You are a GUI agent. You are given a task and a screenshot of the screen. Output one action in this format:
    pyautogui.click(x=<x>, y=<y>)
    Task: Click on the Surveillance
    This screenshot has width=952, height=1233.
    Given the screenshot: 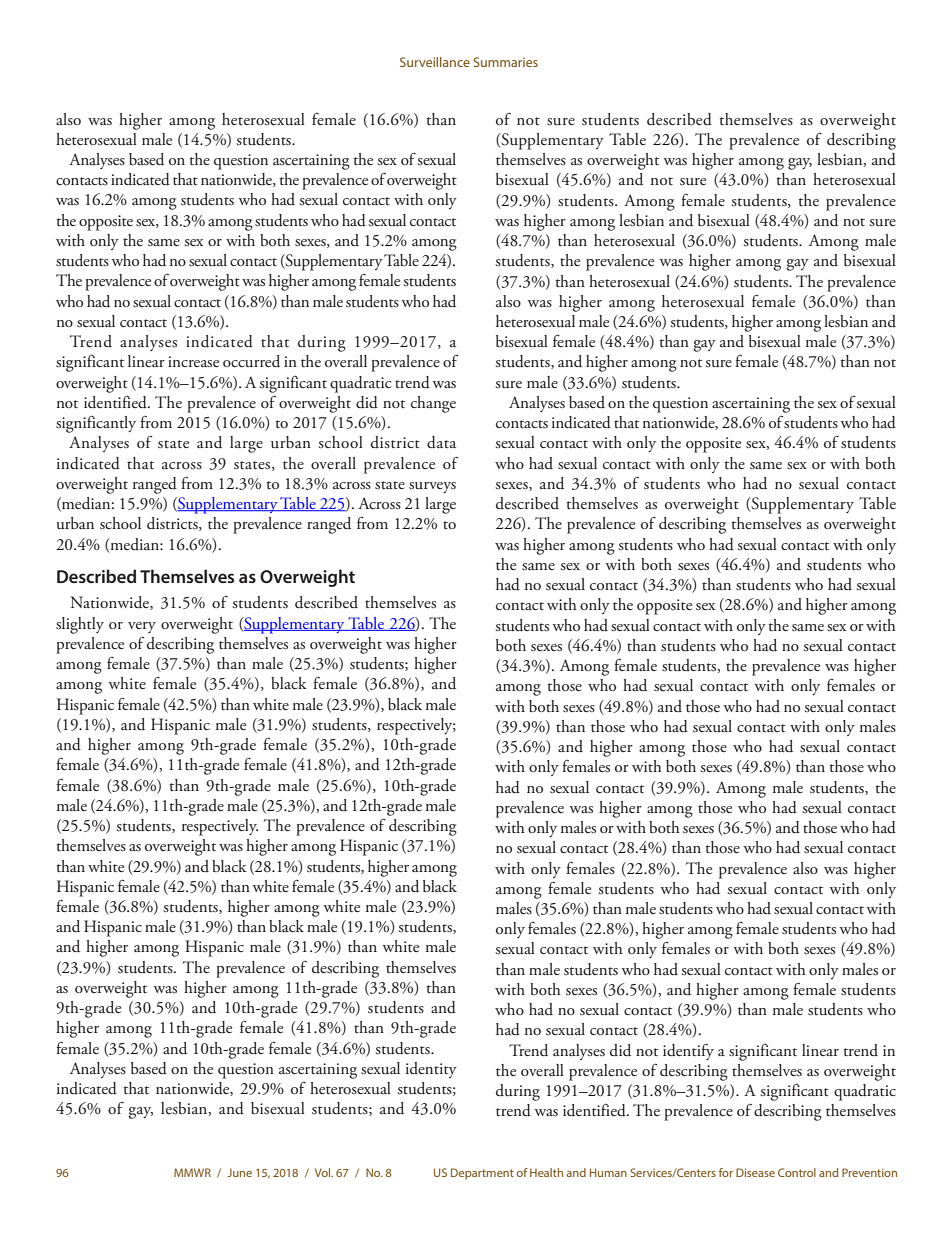 What is the action you would take?
    pyautogui.click(x=435, y=62)
